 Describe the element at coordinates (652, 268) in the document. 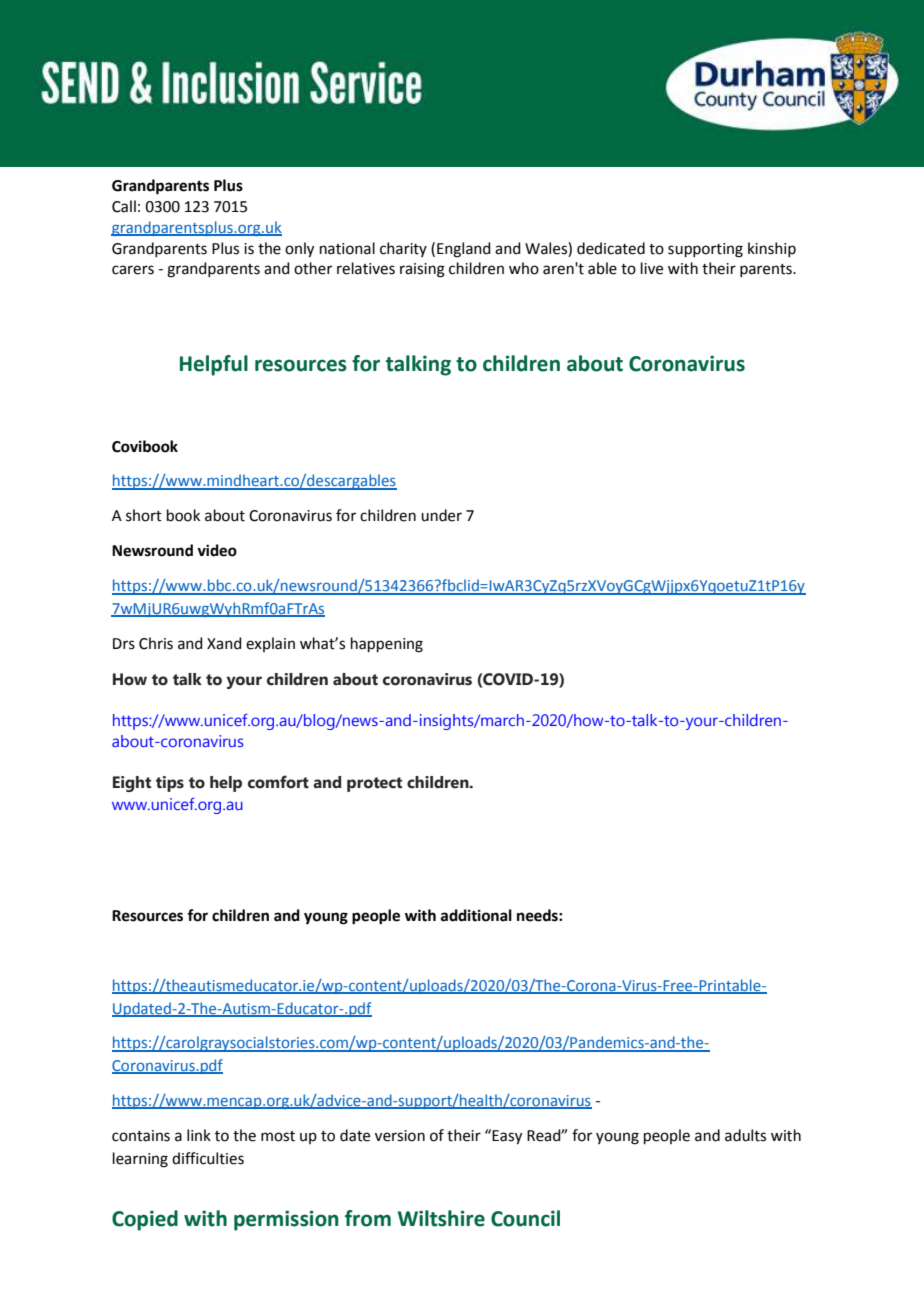

I see `live` at that location.
